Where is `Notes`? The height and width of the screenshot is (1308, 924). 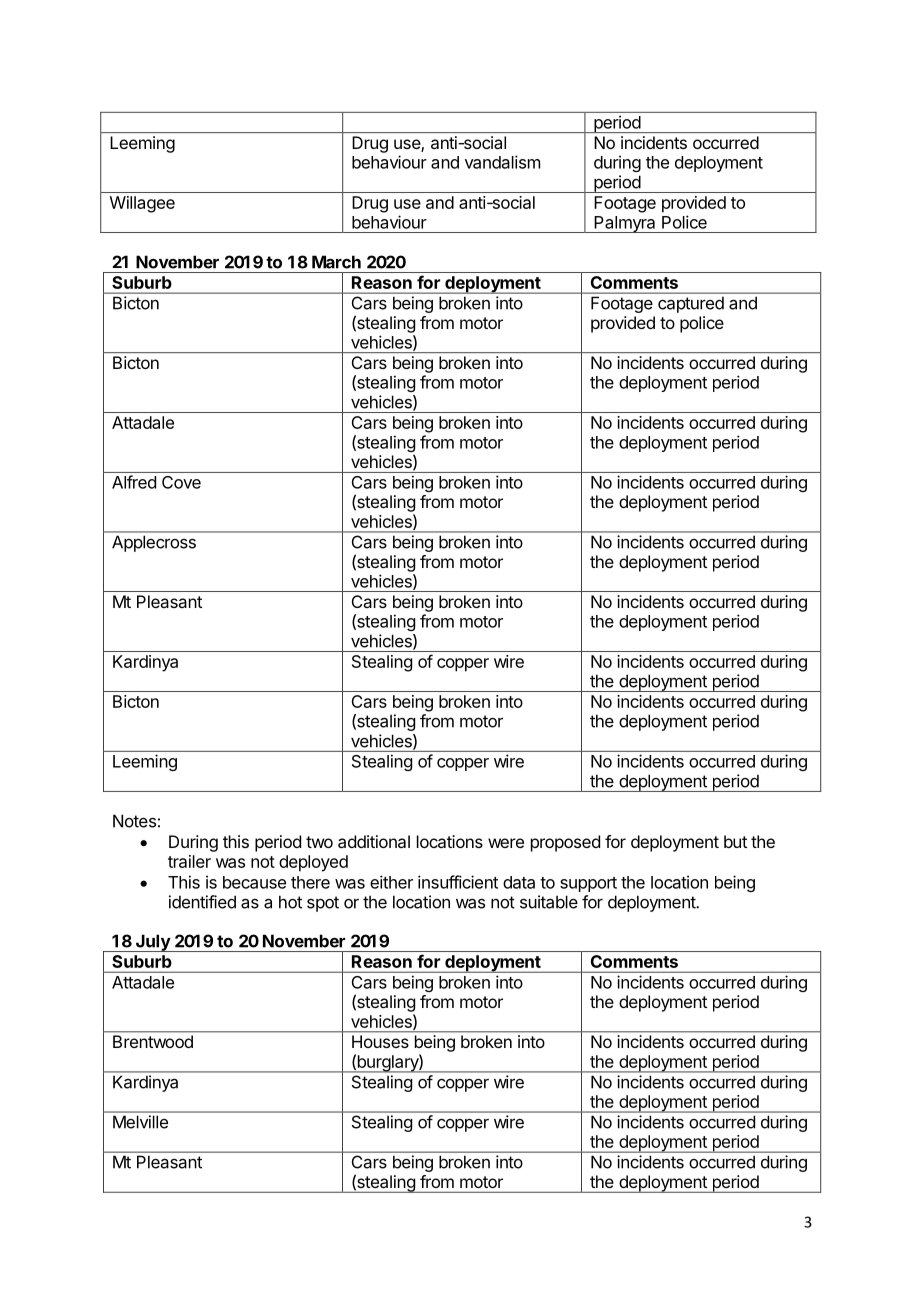
Notes is located at coordinates (134, 821).
